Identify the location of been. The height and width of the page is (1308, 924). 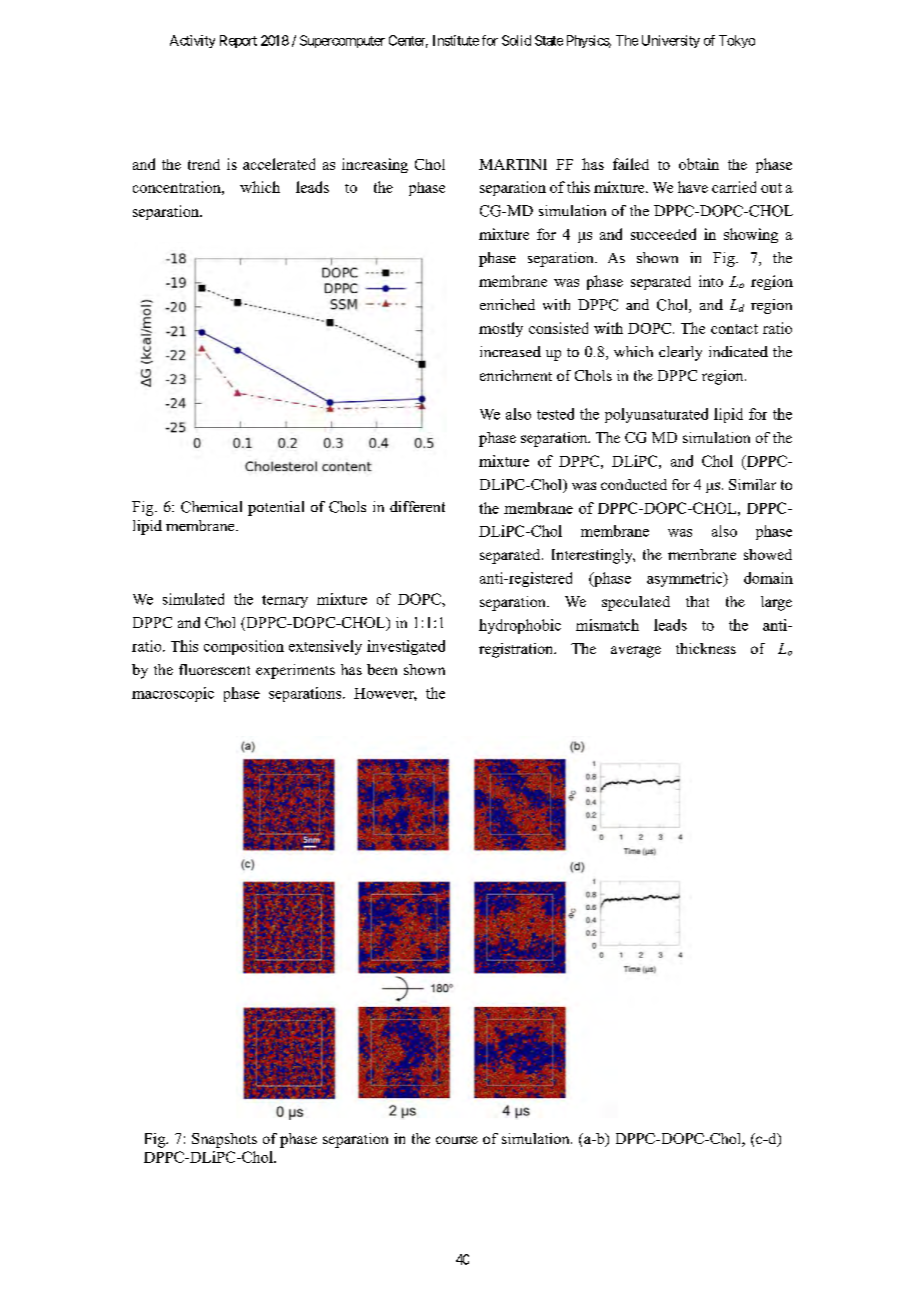
(382, 669).
